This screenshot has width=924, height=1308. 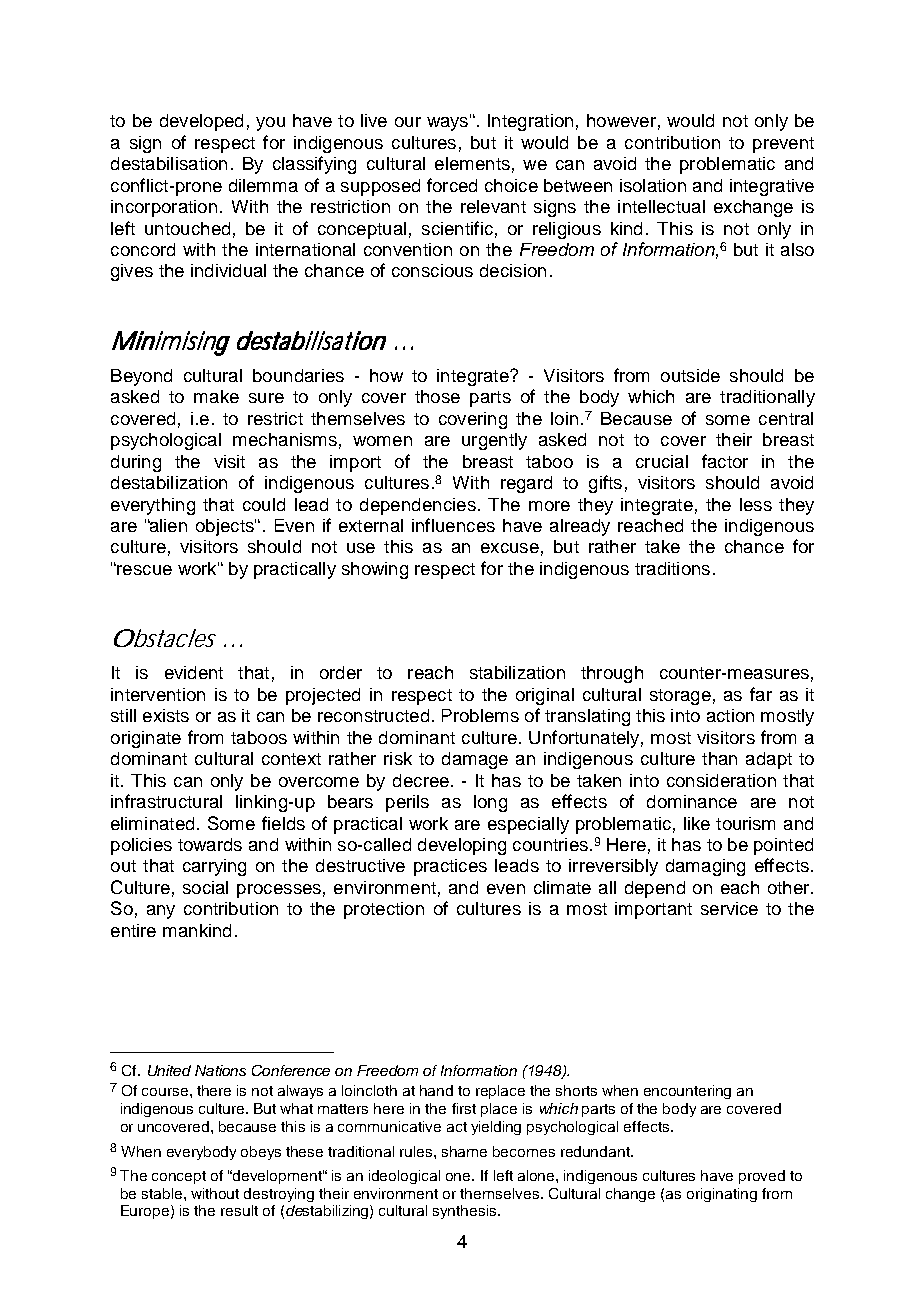 What do you see at coordinates (194, 672) in the screenshot?
I see `evident` at bounding box center [194, 672].
